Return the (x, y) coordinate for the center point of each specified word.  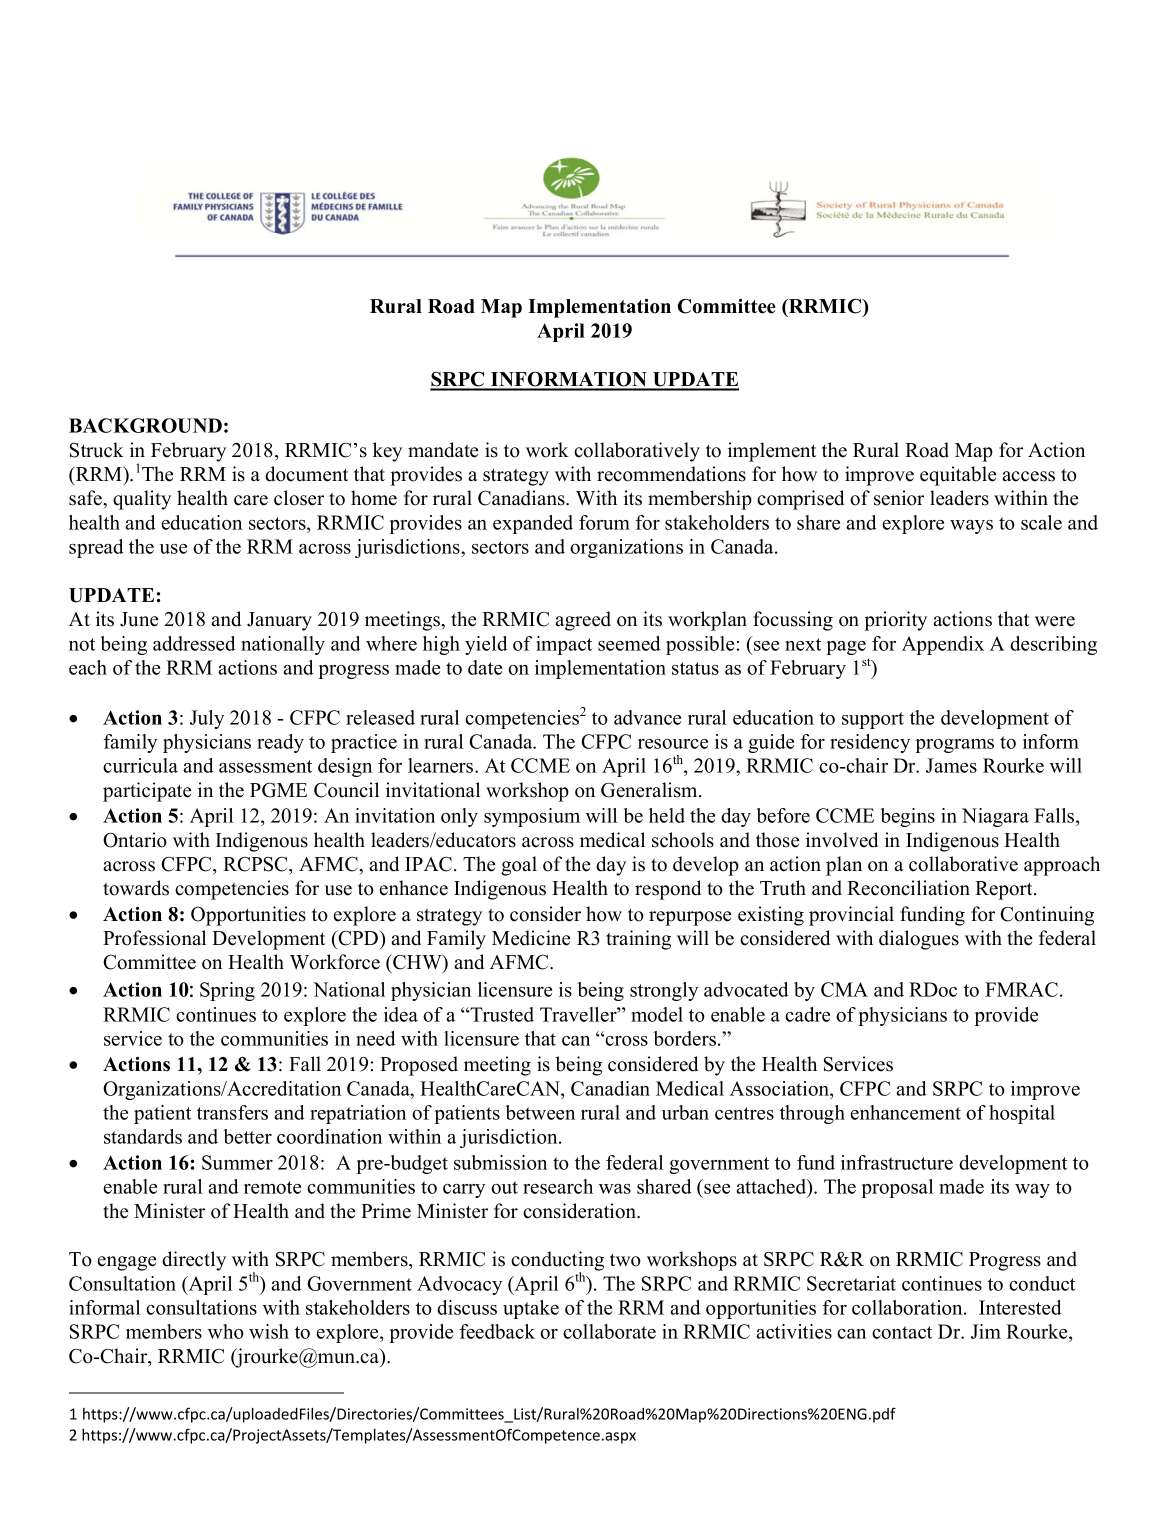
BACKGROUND (145, 425)
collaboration (908, 1307)
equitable (958, 476)
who (226, 1331)
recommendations (671, 474)
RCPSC (256, 864)
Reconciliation (908, 888)
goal (519, 866)
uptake (531, 1309)
